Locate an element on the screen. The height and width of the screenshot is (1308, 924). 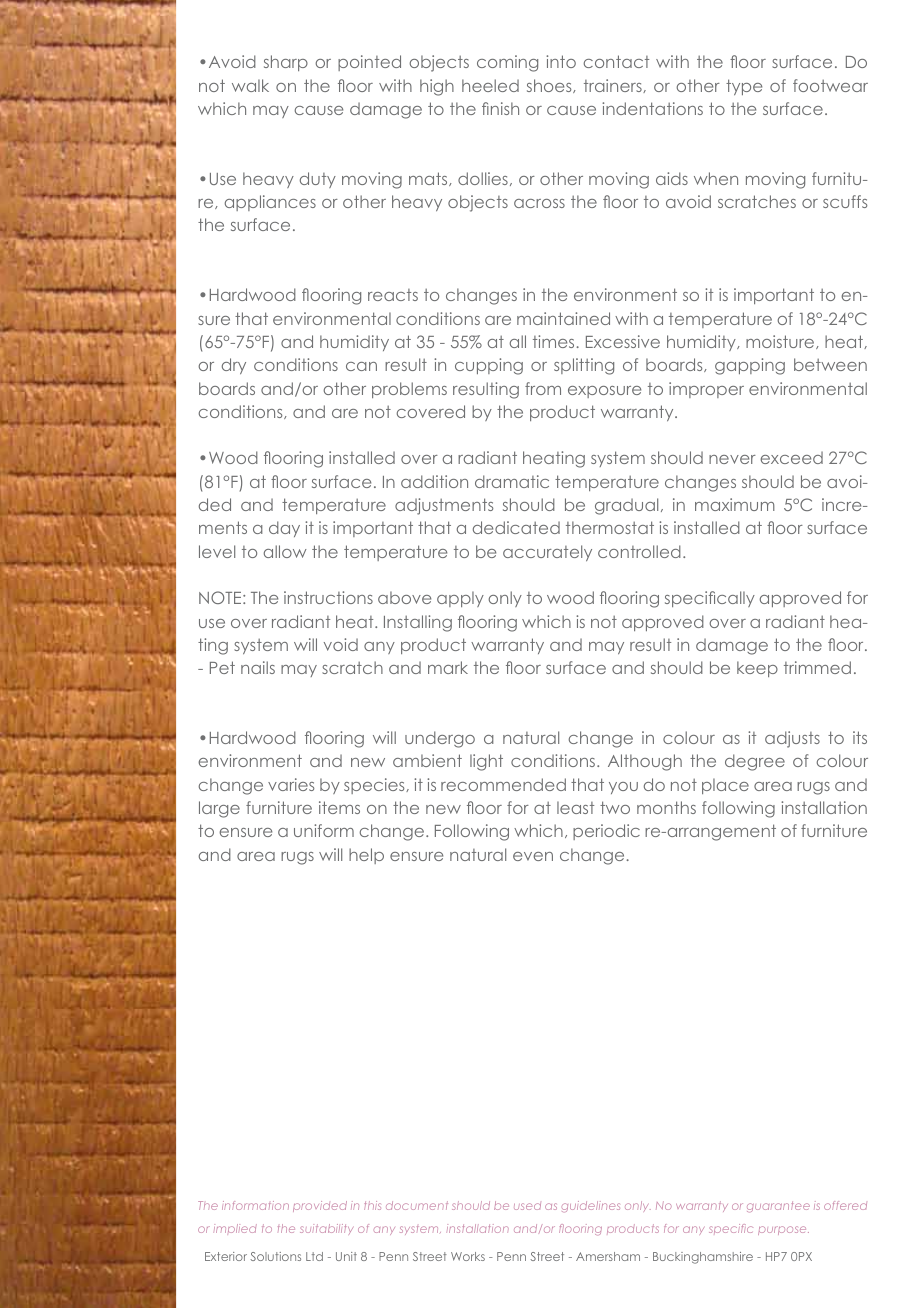
sharp is located at coordinates (286, 63).
